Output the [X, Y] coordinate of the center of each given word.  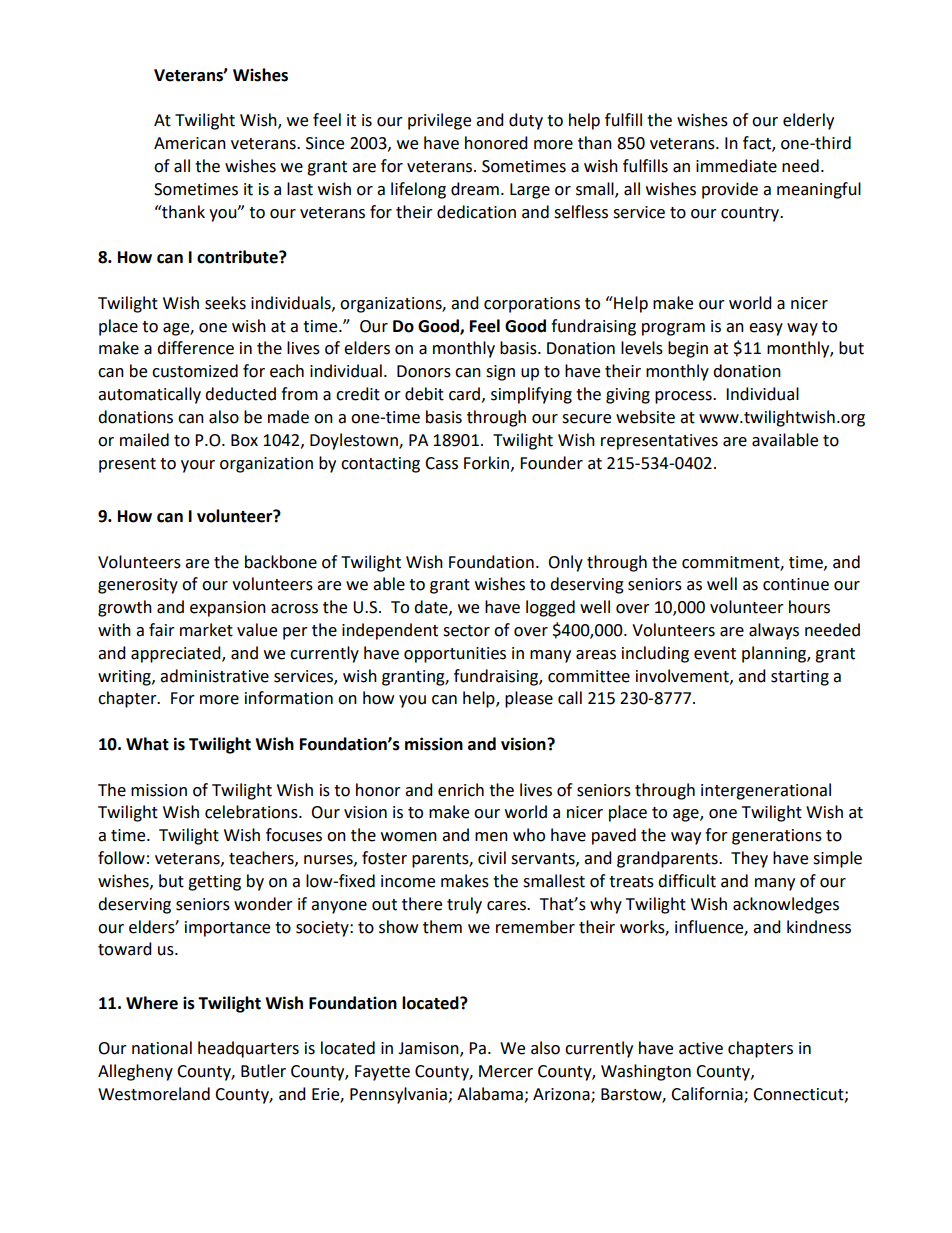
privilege [439, 121]
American [190, 143]
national [162, 1048]
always [774, 631]
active [701, 1048]
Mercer [506, 1071]
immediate [736, 166]
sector [466, 631]
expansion [228, 609]
